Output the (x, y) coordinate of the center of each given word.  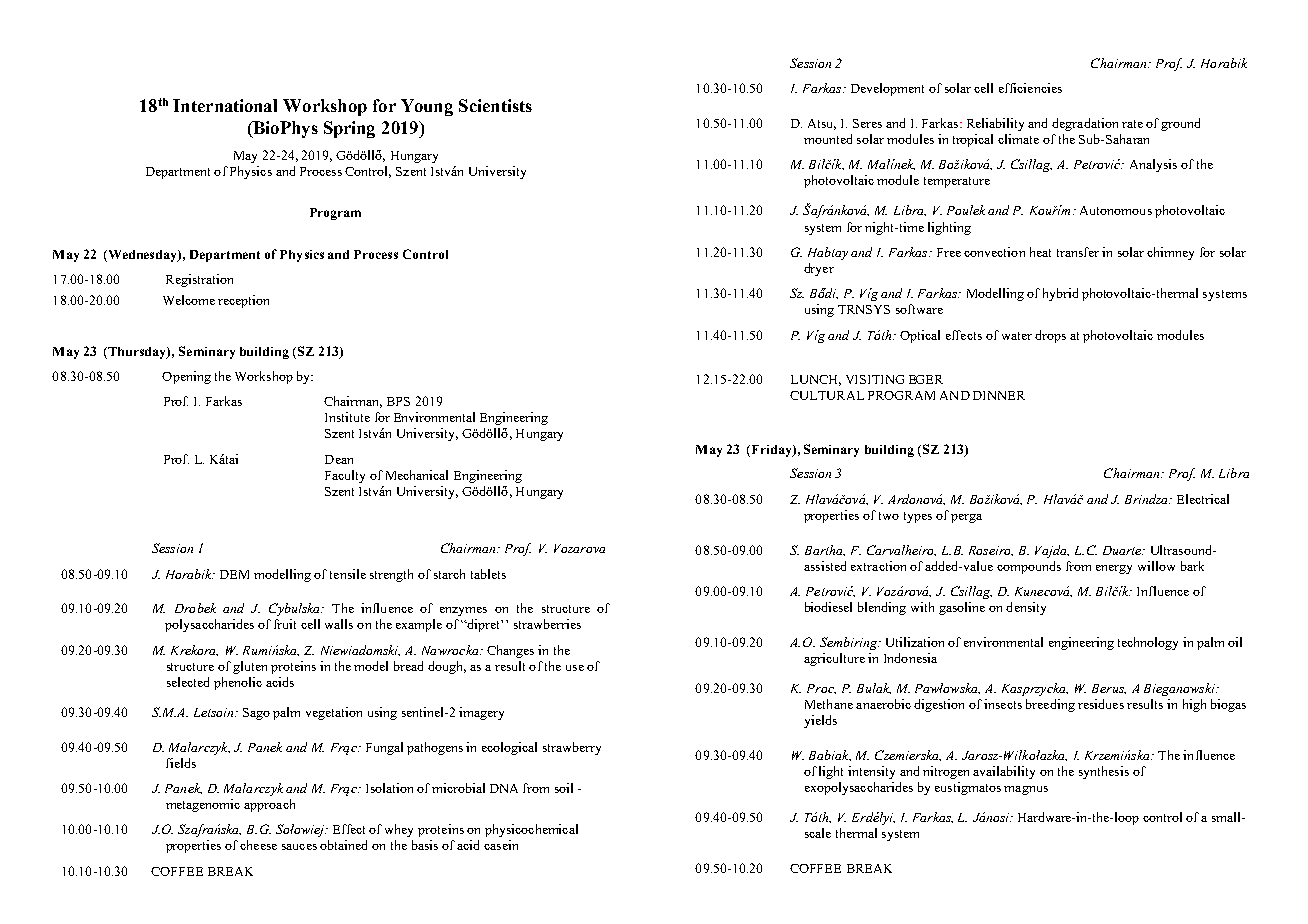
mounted (828, 139)
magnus (1026, 790)
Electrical (1203, 499)
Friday (773, 451)
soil (564, 788)
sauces (299, 847)
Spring (349, 129)
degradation (1085, 124)
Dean (339, 459)
